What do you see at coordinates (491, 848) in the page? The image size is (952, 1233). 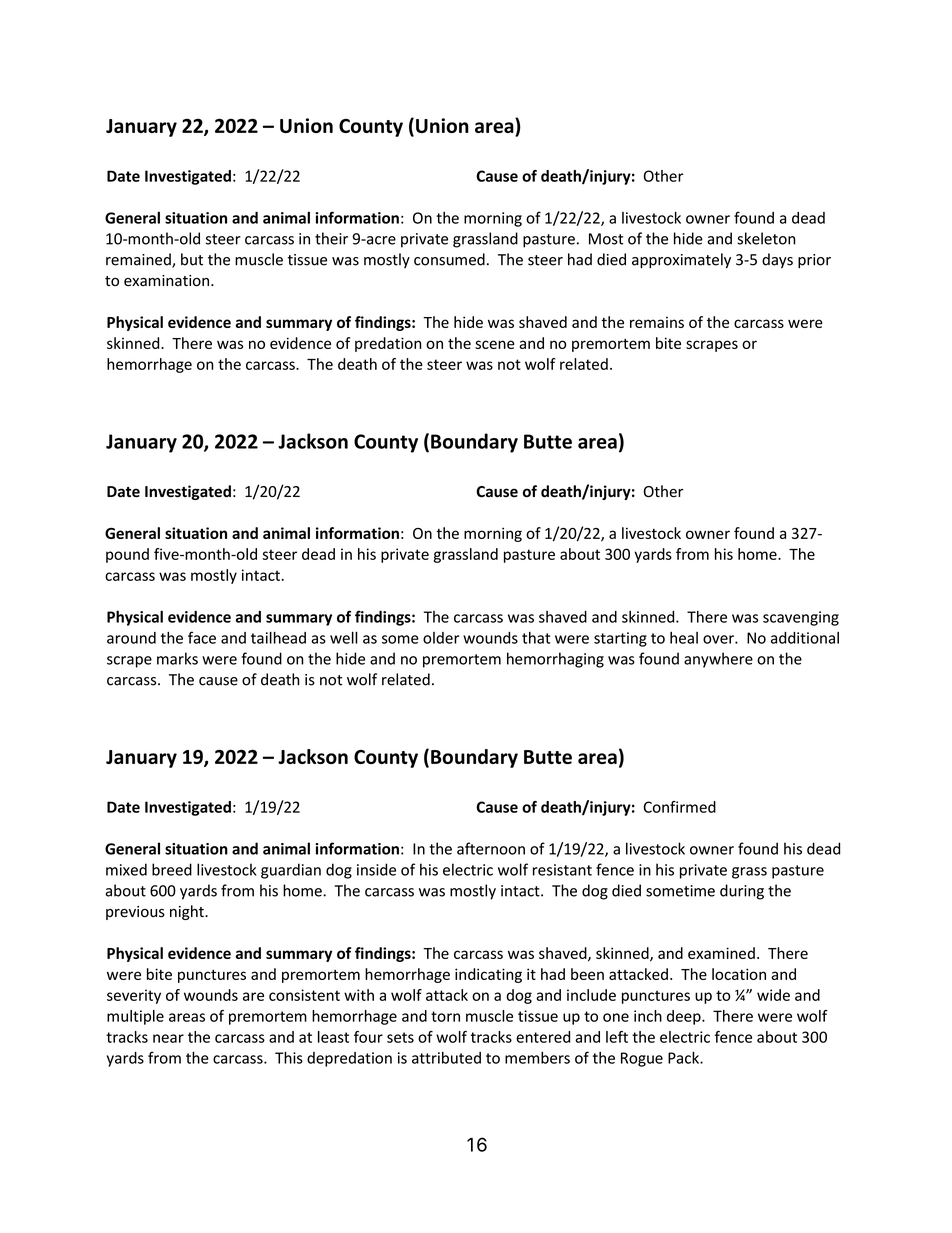 I see `afternoon` at bounding box center [491, 848].
